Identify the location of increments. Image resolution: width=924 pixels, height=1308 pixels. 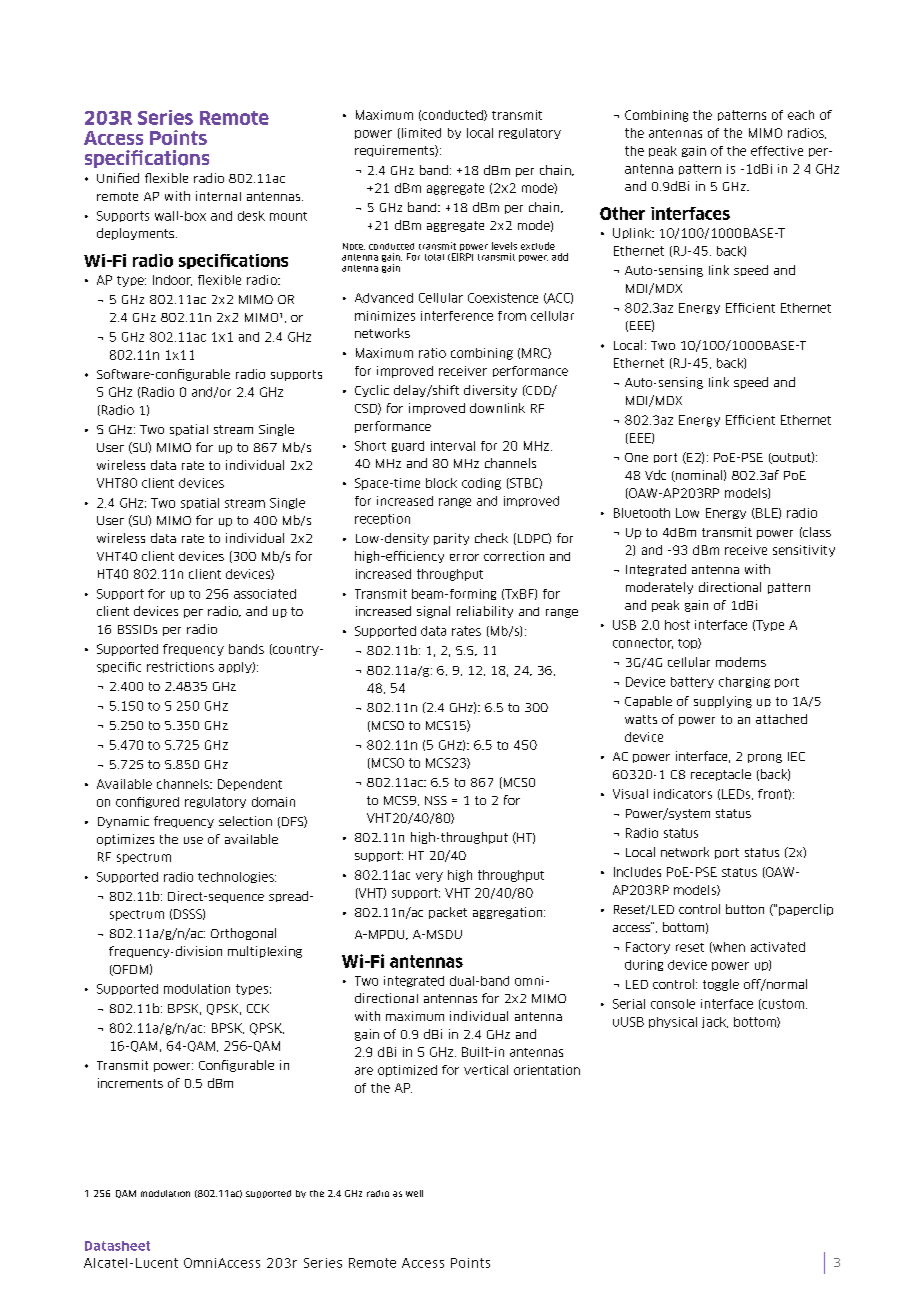
(130, 1083).
